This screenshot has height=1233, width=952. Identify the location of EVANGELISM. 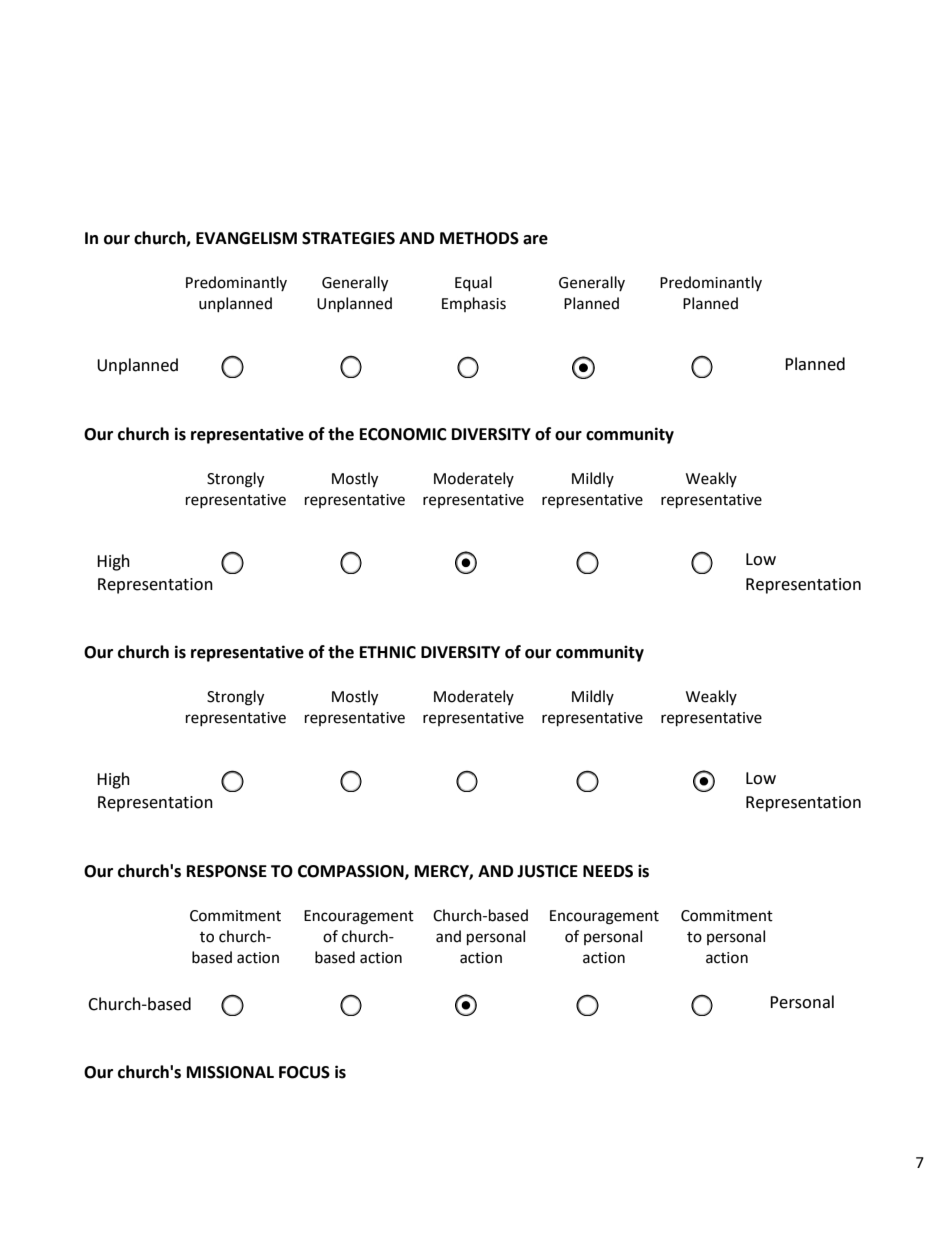
(246, 238).
